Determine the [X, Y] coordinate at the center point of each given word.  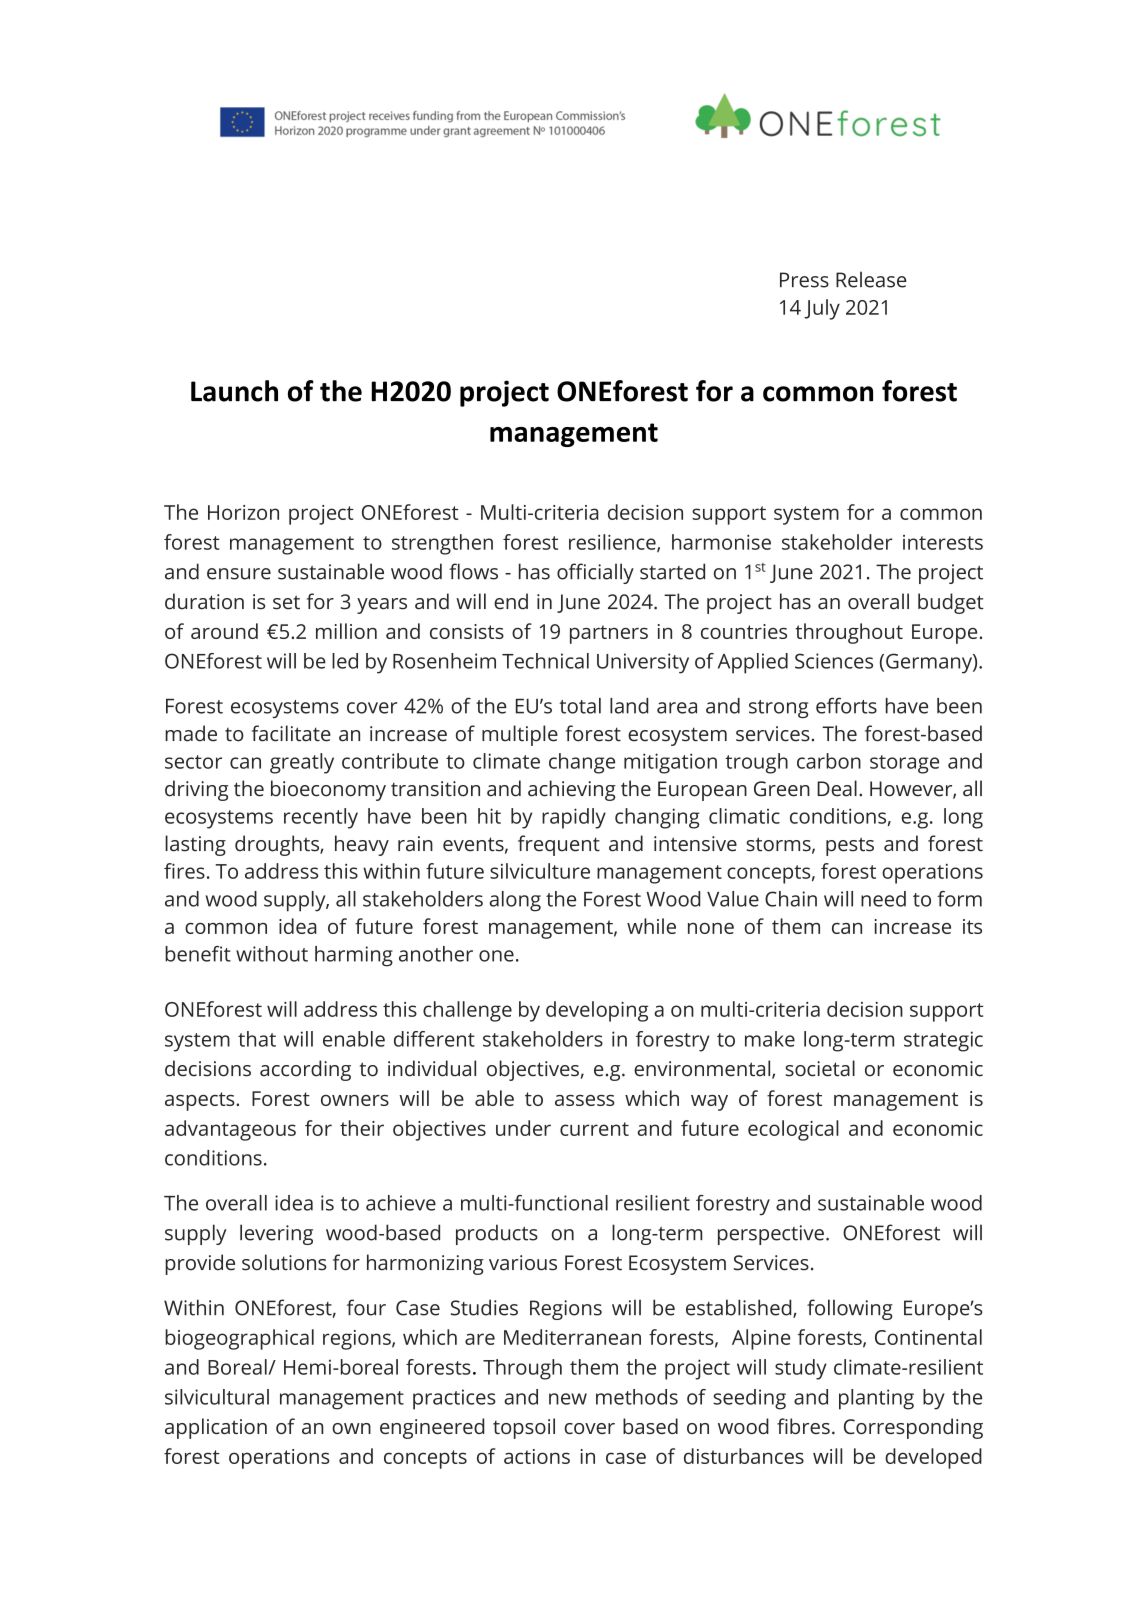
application [216, 1428]
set [286, 602]
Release [871, 279]
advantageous [230, 1130]
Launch [234, 391]
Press [804, 280]
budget [951, 603]
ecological [793, 1130]
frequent [559, 845]
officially [595, 573]
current [594, 1129]
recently [321, 818]
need [883, 899]
